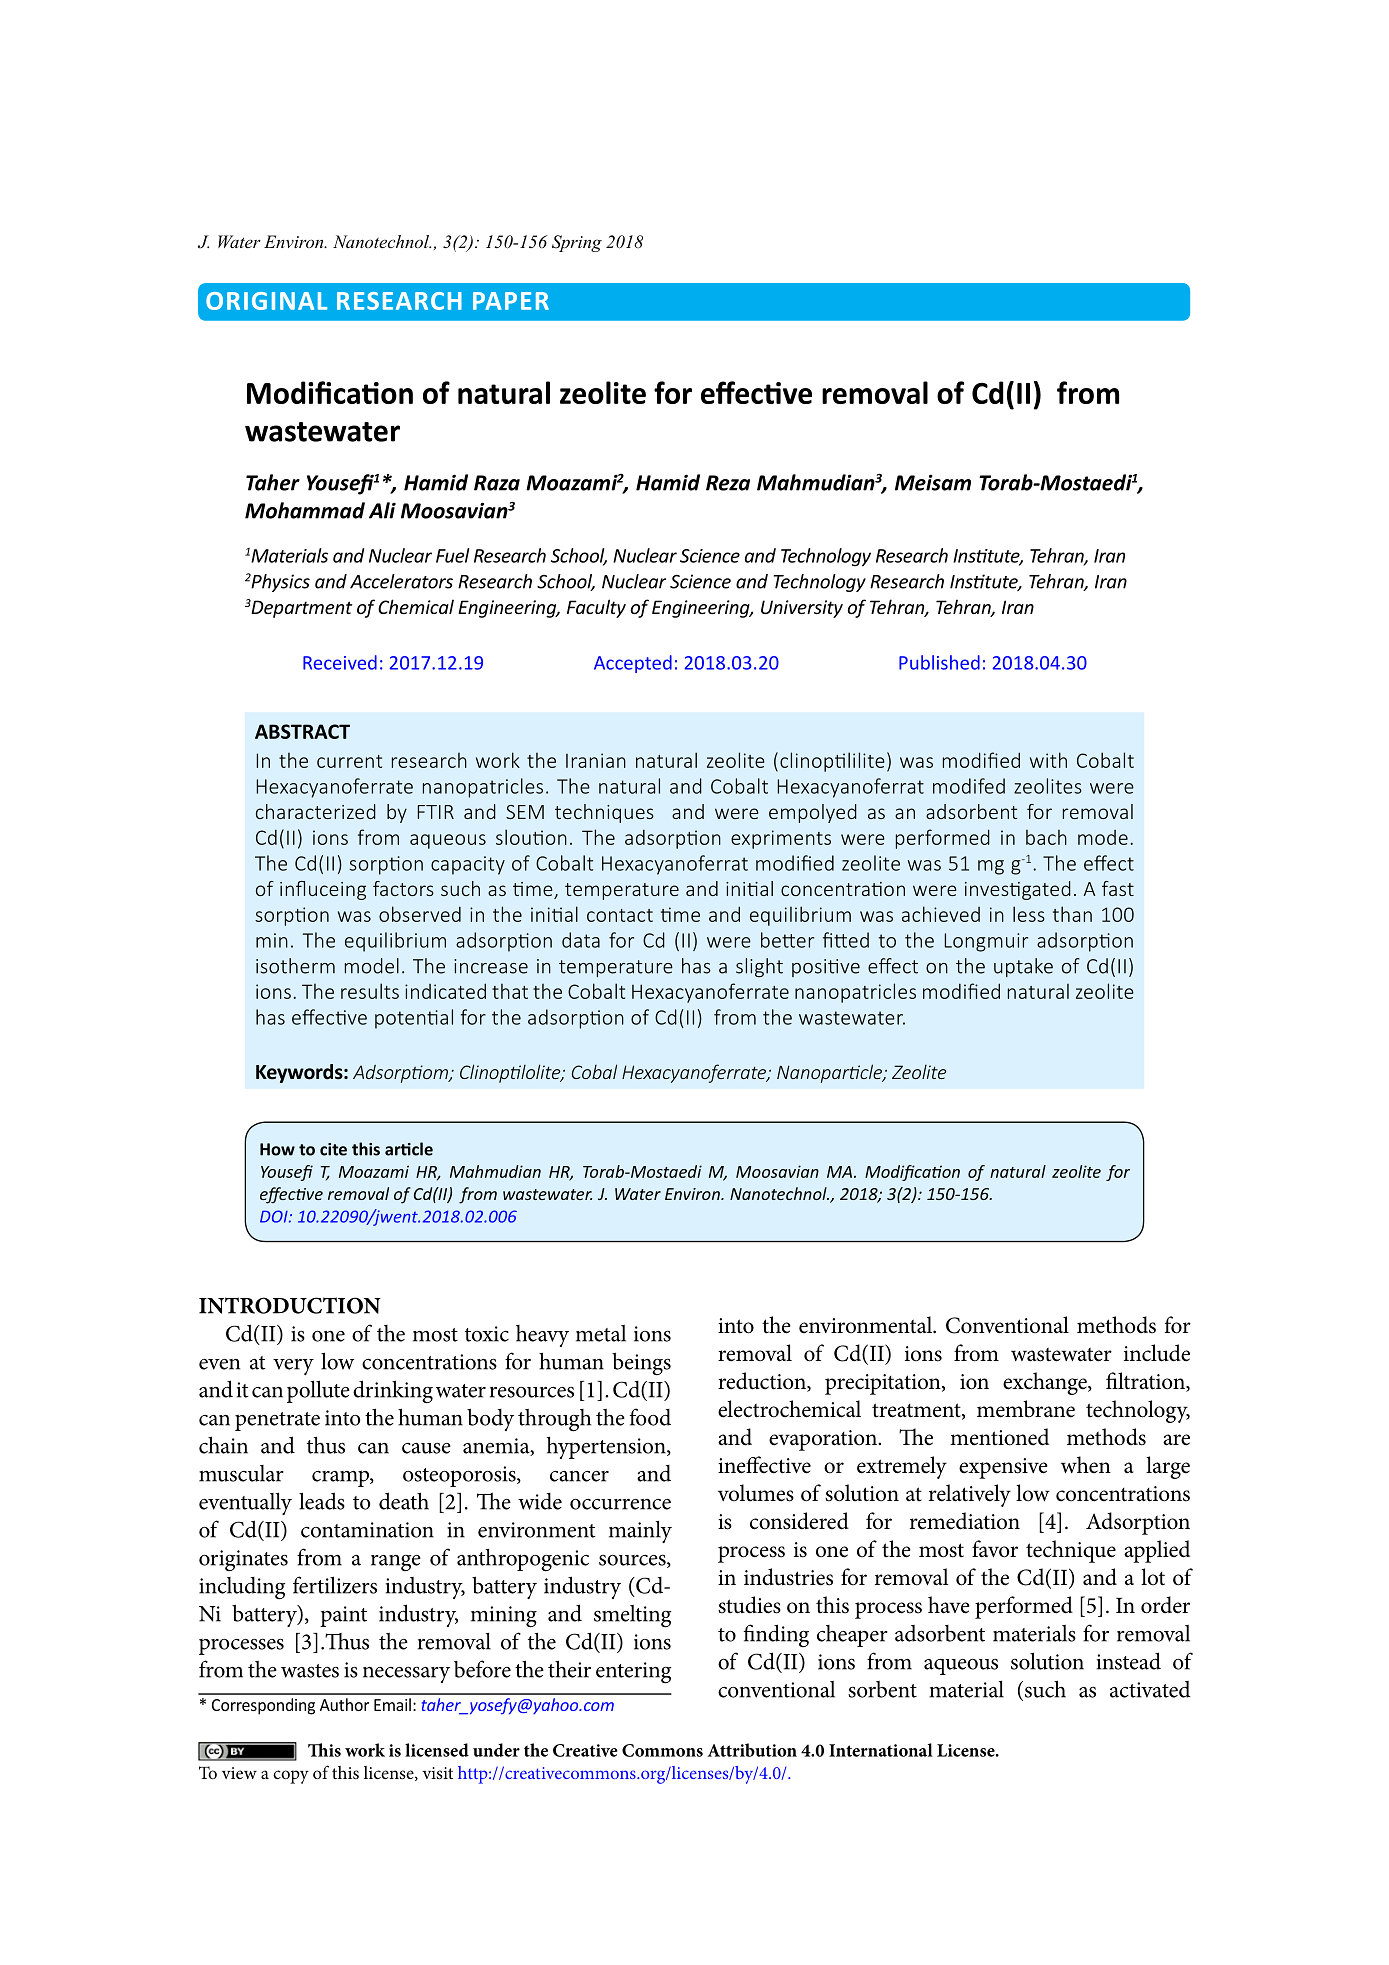 This document has height=1965, width=1389. What do you see at coordinates (340, 662) in the document?
I see `Received` at bounding box center [340, 662].
